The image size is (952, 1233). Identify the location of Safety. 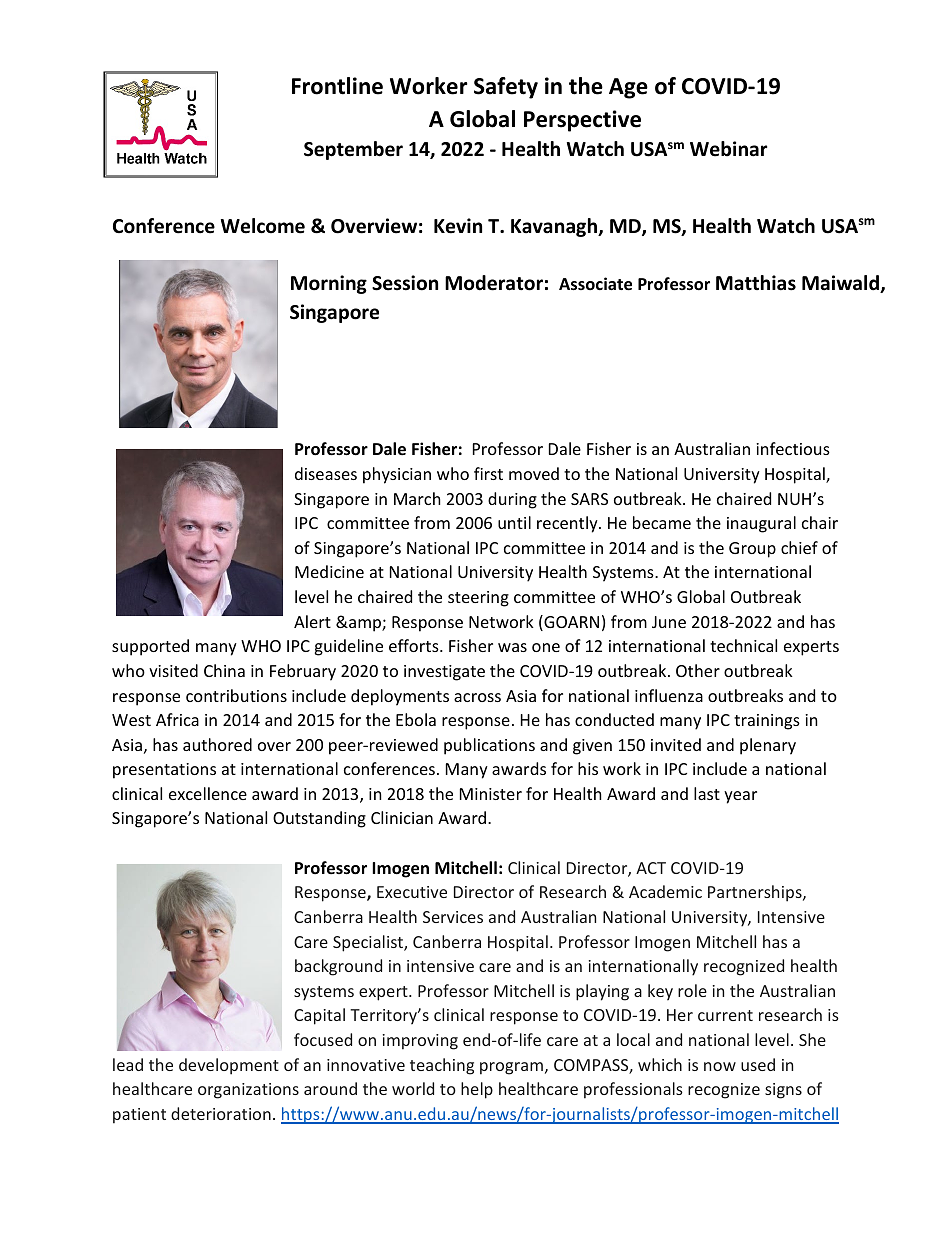
(506, 88).
